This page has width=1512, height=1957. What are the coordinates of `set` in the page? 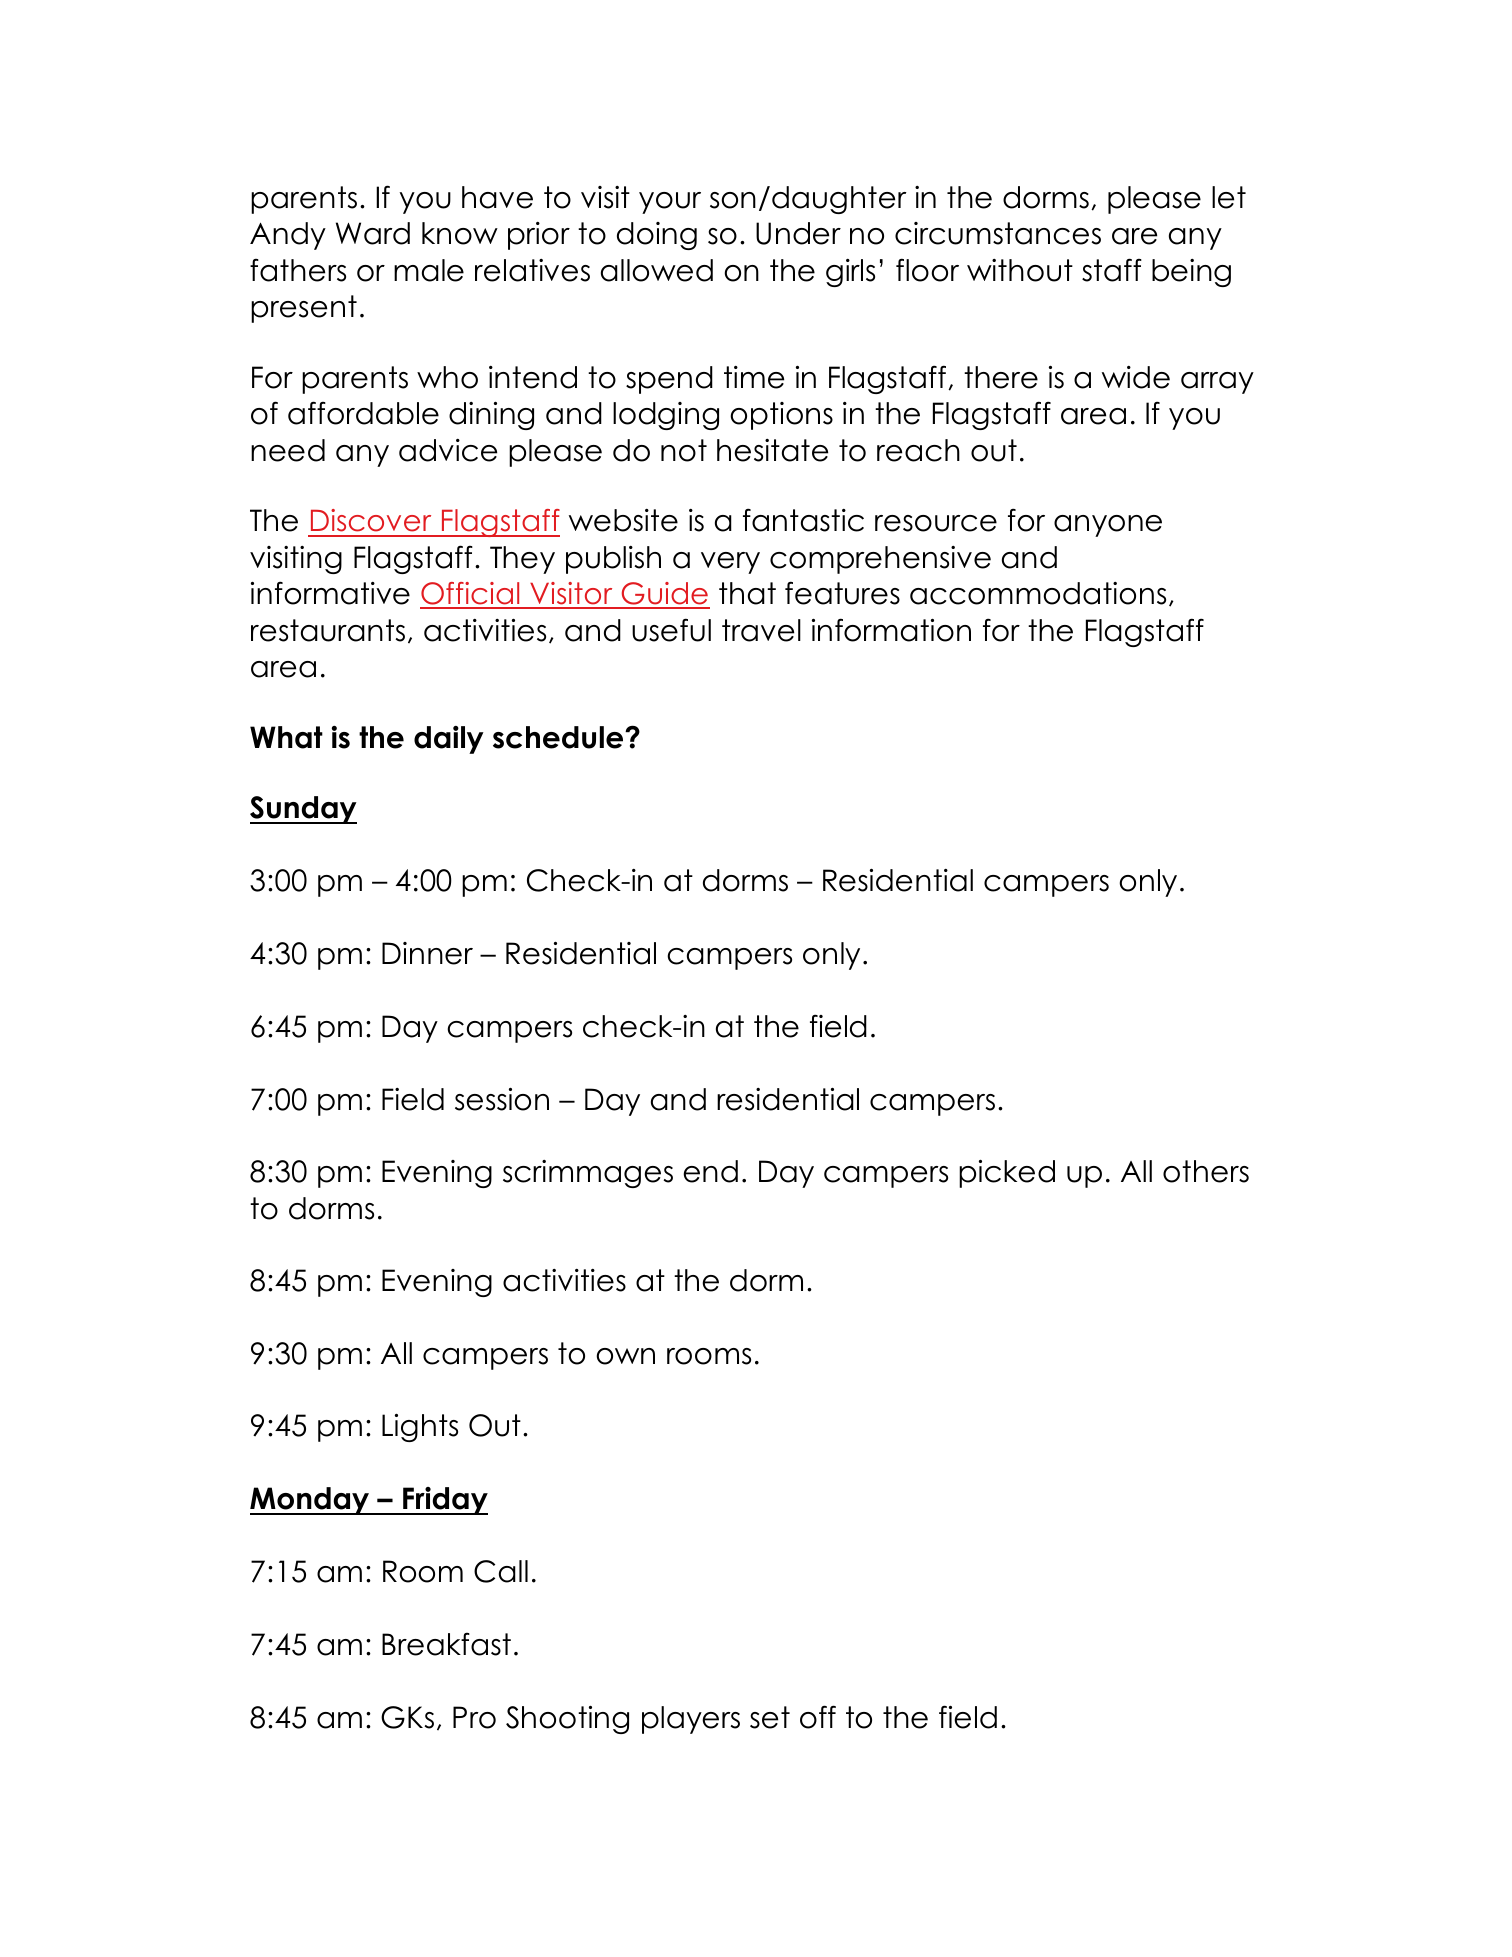 It's located at (770, 1717).
